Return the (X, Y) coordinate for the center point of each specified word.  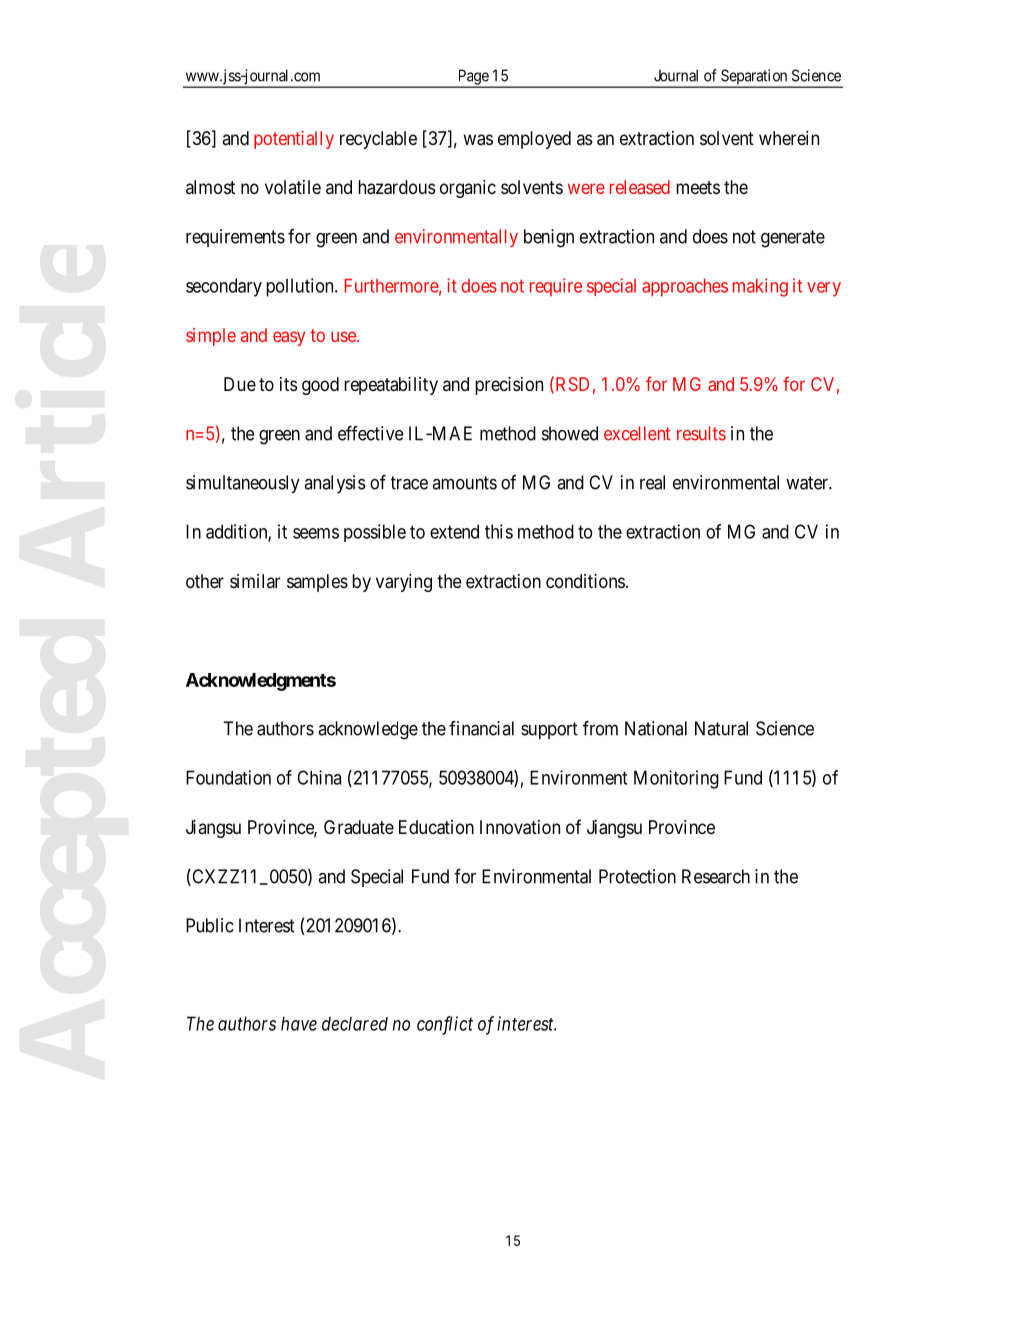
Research (716, 876)
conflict (445, 1025)
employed (534, 140)
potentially (294, 140)
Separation (754, 78)
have (299, 1023)
